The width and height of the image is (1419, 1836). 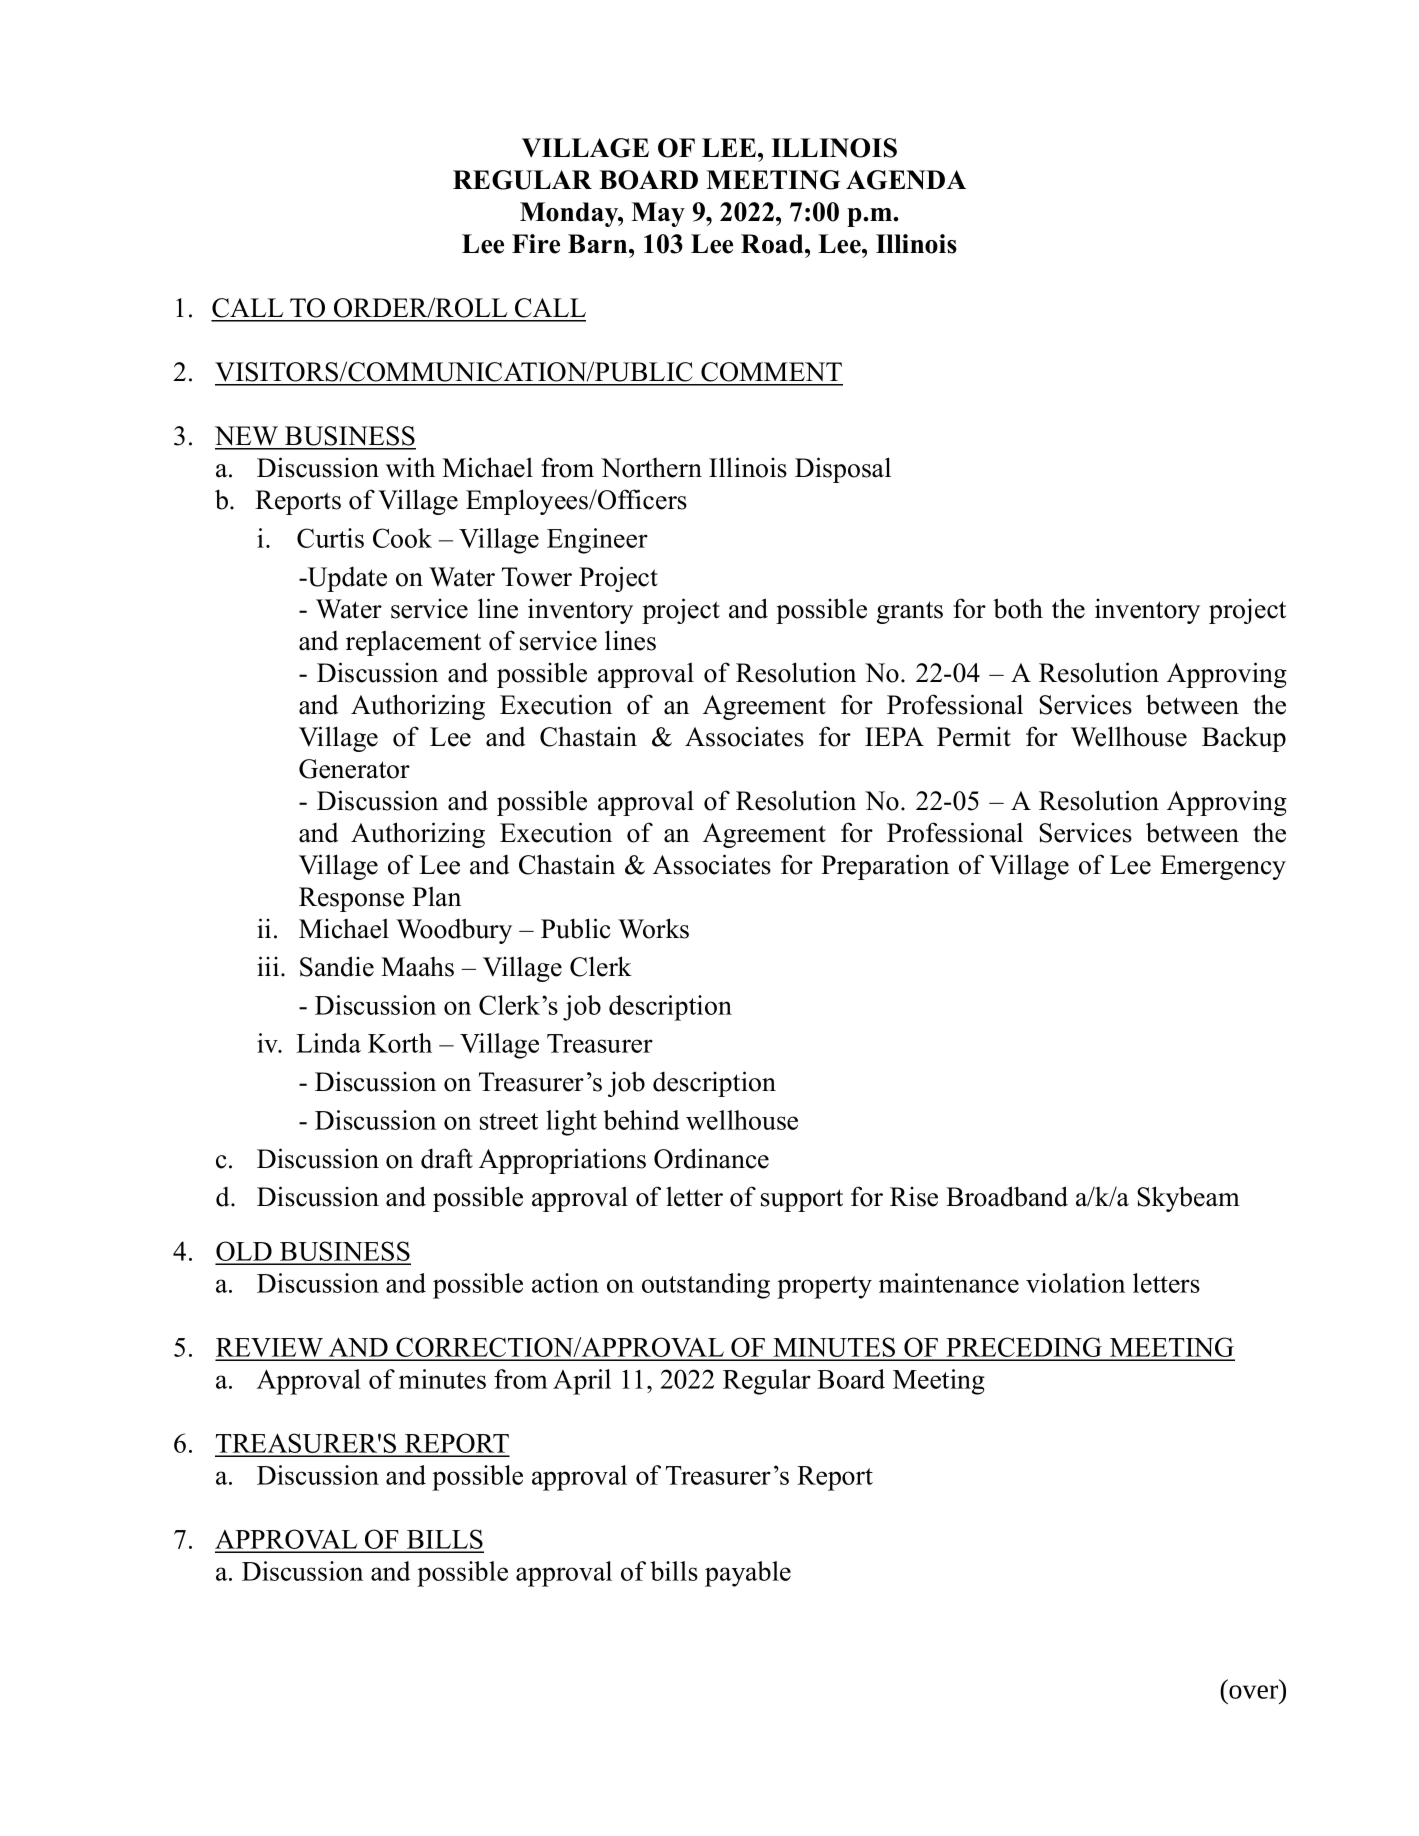 I want to click on Fire, so click(x=536, y=244).
